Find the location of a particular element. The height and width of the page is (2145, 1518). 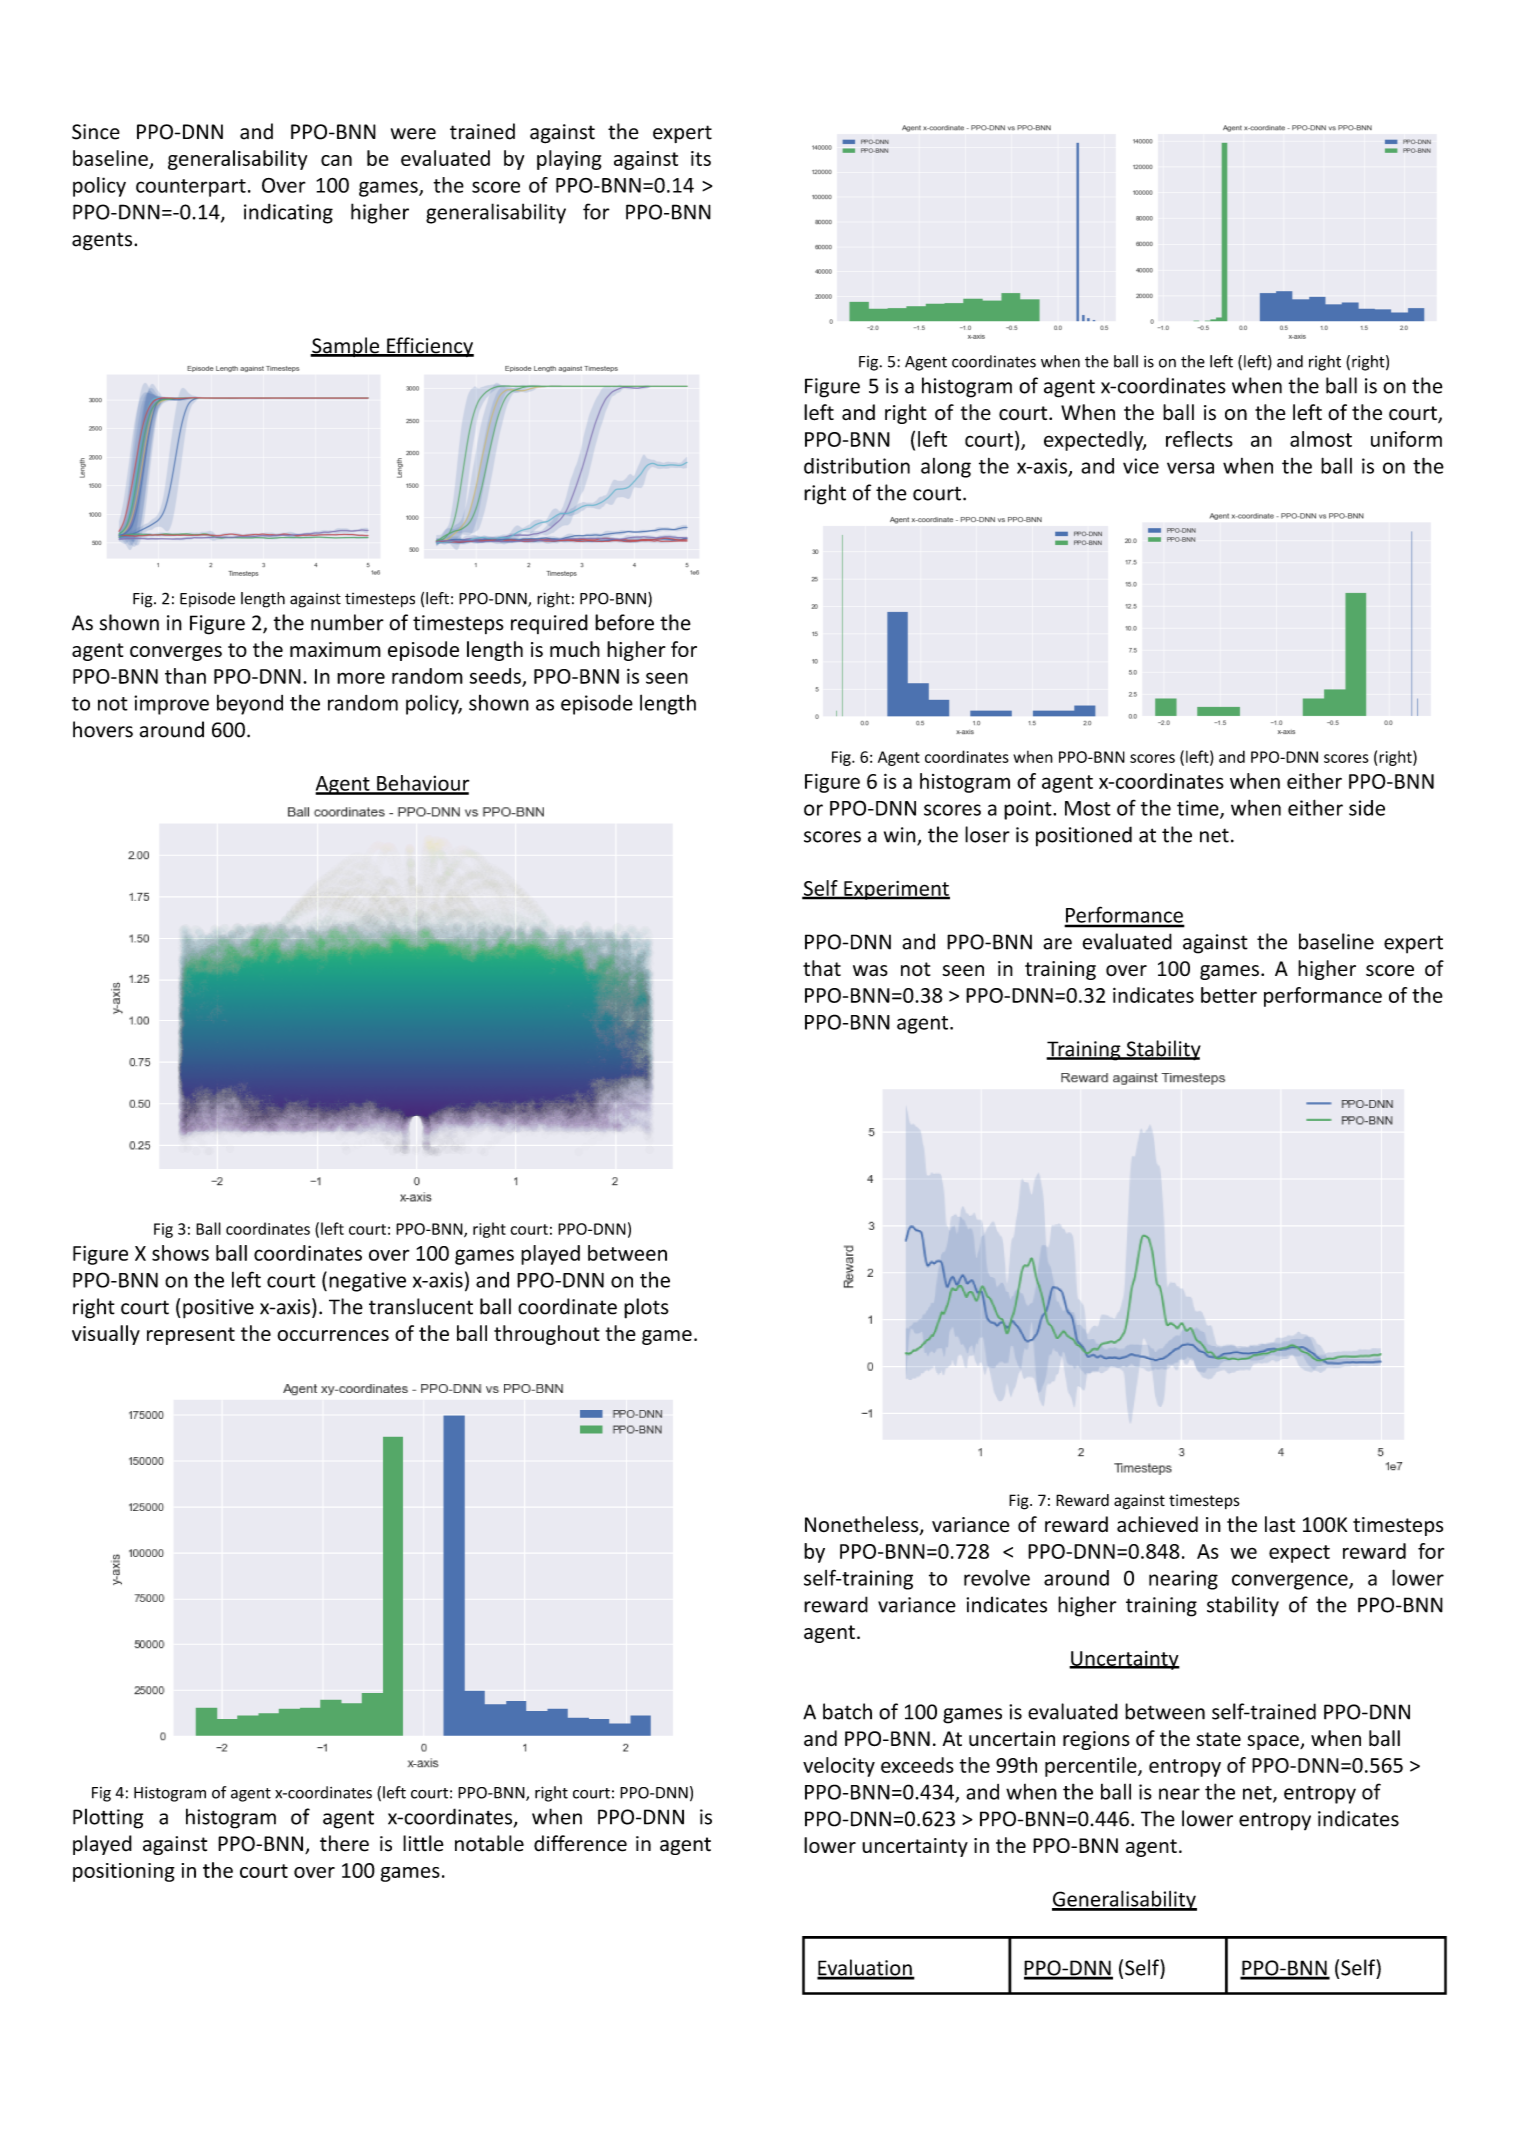

plots is located at coordinates (646, 1308).
